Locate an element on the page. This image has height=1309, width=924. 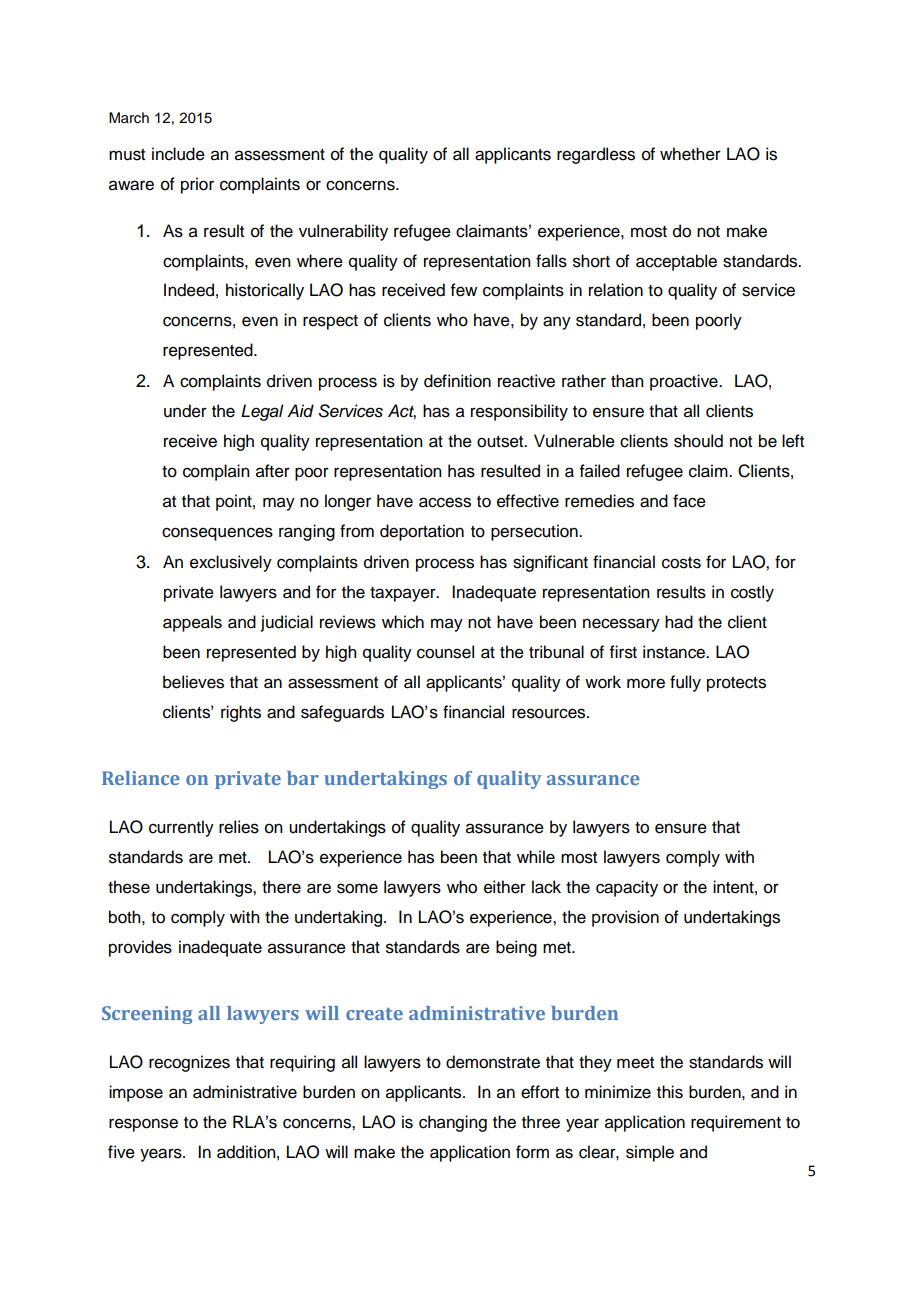
whether is located at coordinates (690, 154).
